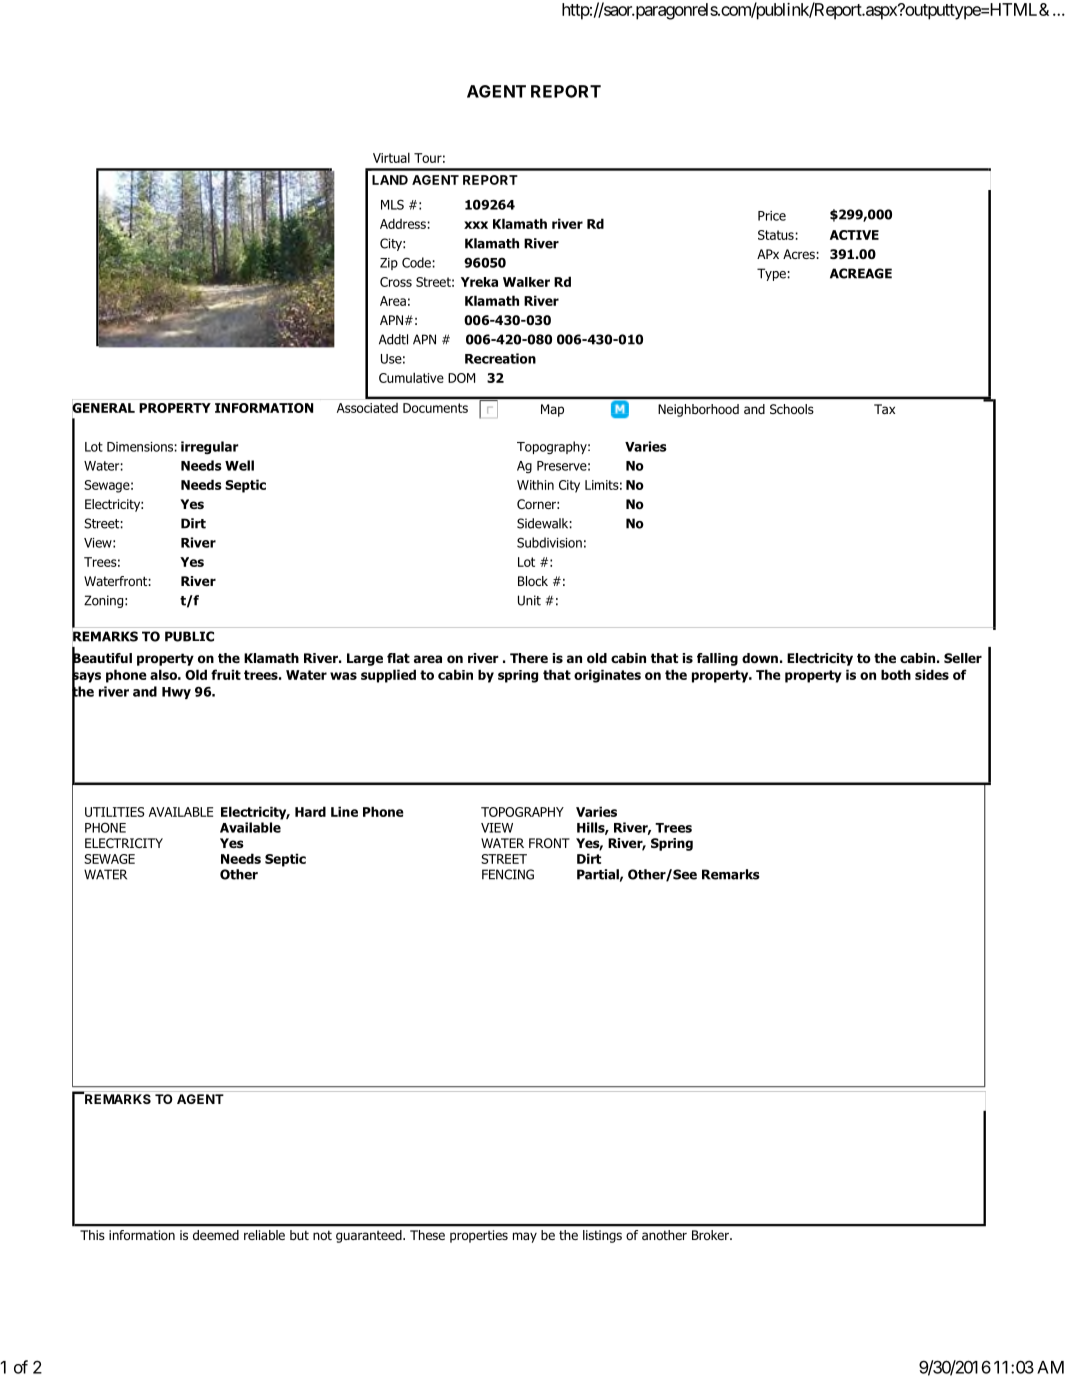 Image resolution: width=1065 pixels, height=1378 pixels. I want to click on There, so click(529, 658).
